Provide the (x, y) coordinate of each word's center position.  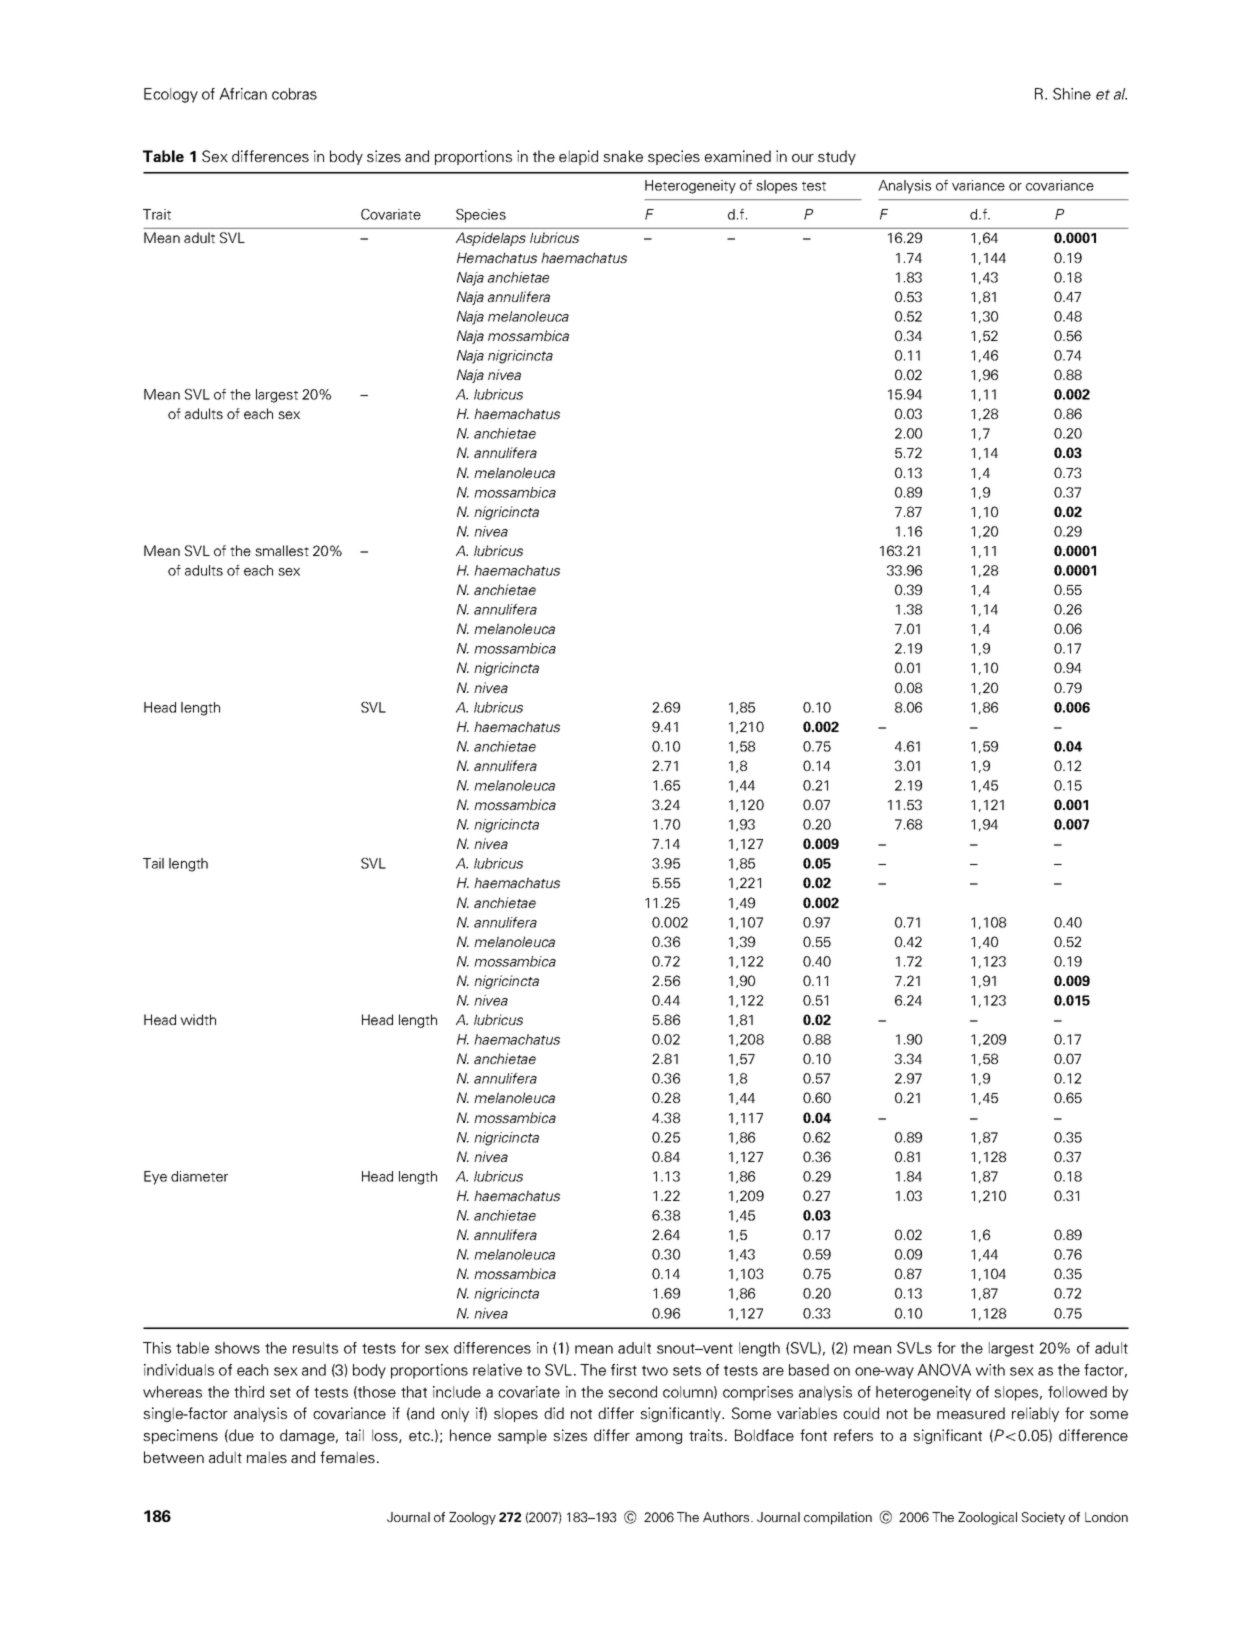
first (624, 1370)
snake (623, 156)
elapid (578, 157)
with (990, 1370)
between (174, 1457)
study (837, 157)
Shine (1072, 94)
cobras (294, 94)
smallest (282, 550)
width (198, 1019)
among (659, 1438)
